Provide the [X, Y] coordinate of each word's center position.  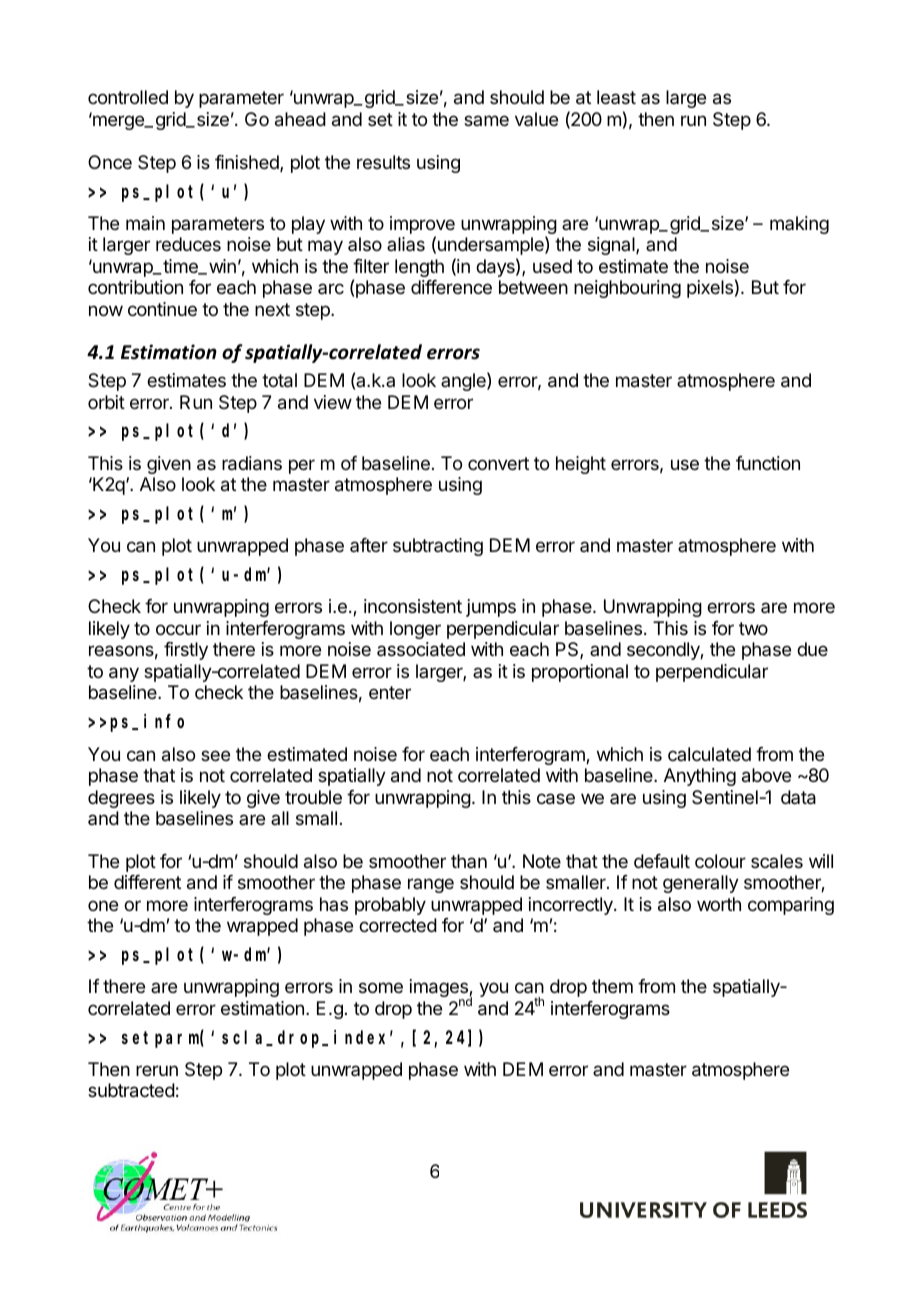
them [612, 986]
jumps [491, 608]
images [440, 989]
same [486, 120]
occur [178, 629]
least [616, 97]
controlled [128, 97]
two [753, 628]
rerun [157, 1070]
